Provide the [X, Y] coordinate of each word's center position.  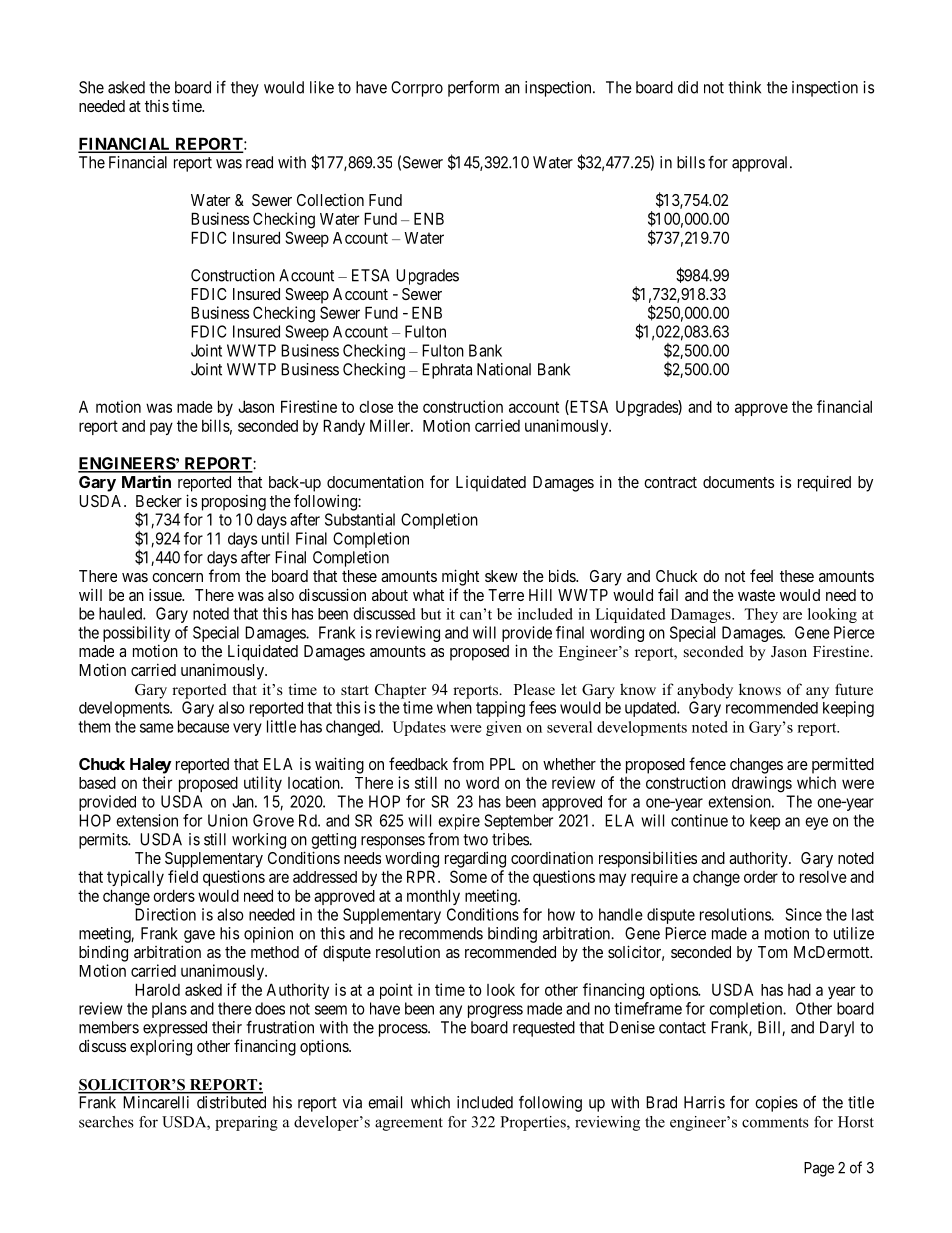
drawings [762, 784]
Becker [159, 501]
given [504, 728]
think [744, 87]
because [203, 726]
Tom [772, 952]
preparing [246, 1123]
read [259, 162]
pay [161, 428]
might [460, 577]
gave [199, 936]
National [504, 369]
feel [761, 575]
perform [473, 88]
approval [761, 164]
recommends [441, 933]
